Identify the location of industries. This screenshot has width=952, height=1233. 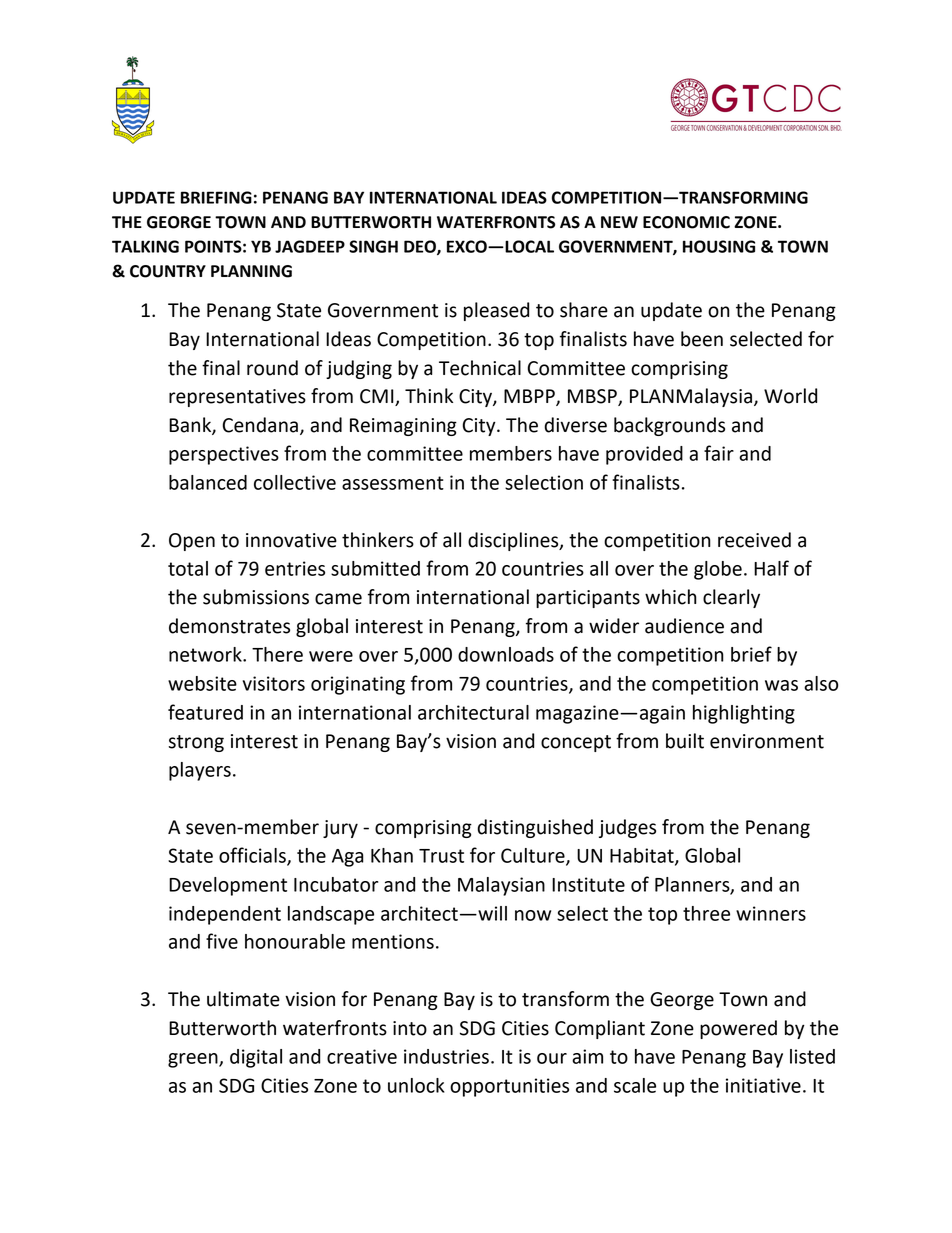
(446, 1056).
